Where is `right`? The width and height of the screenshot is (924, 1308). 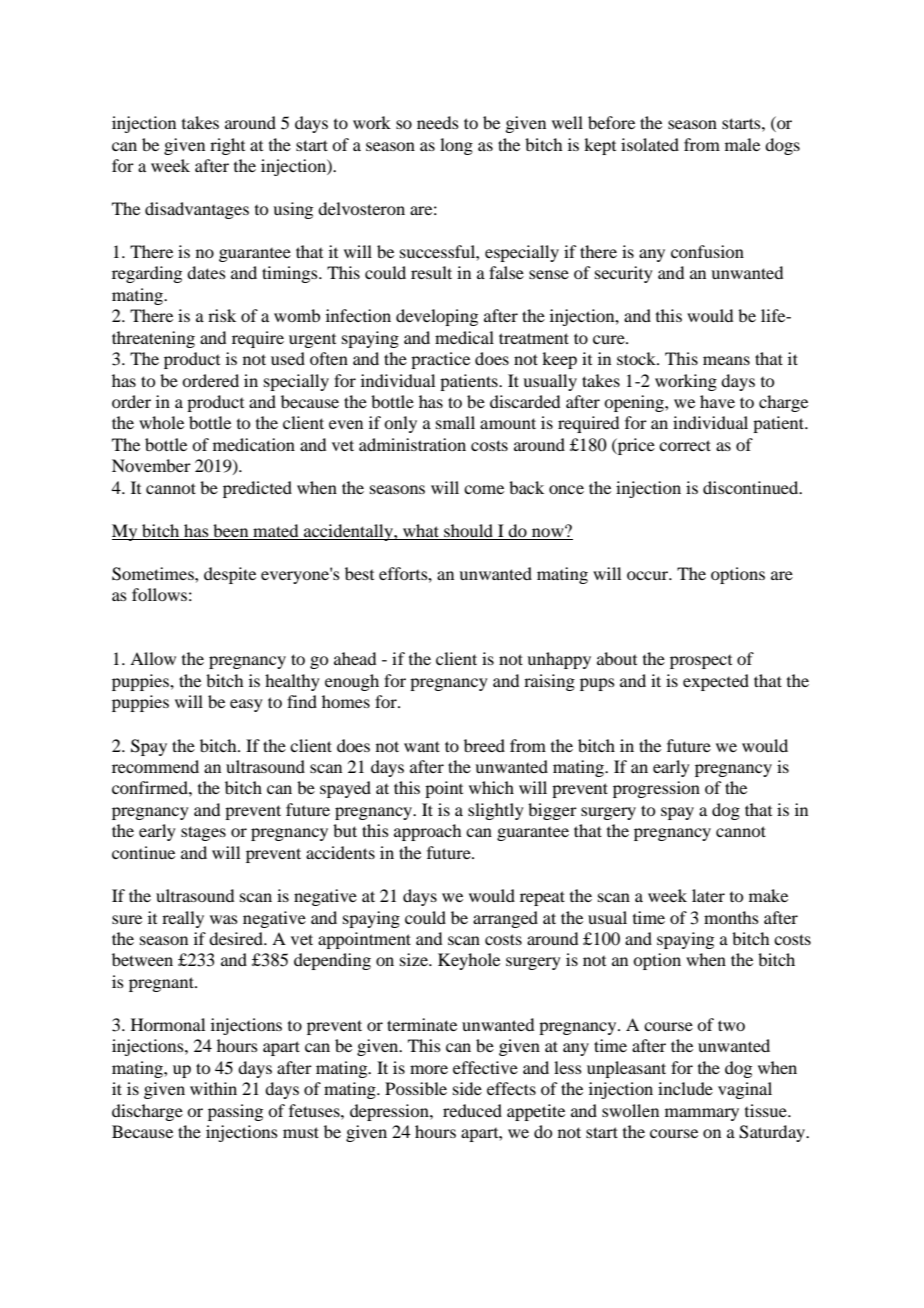
right is located at coordinates (227, 146).
